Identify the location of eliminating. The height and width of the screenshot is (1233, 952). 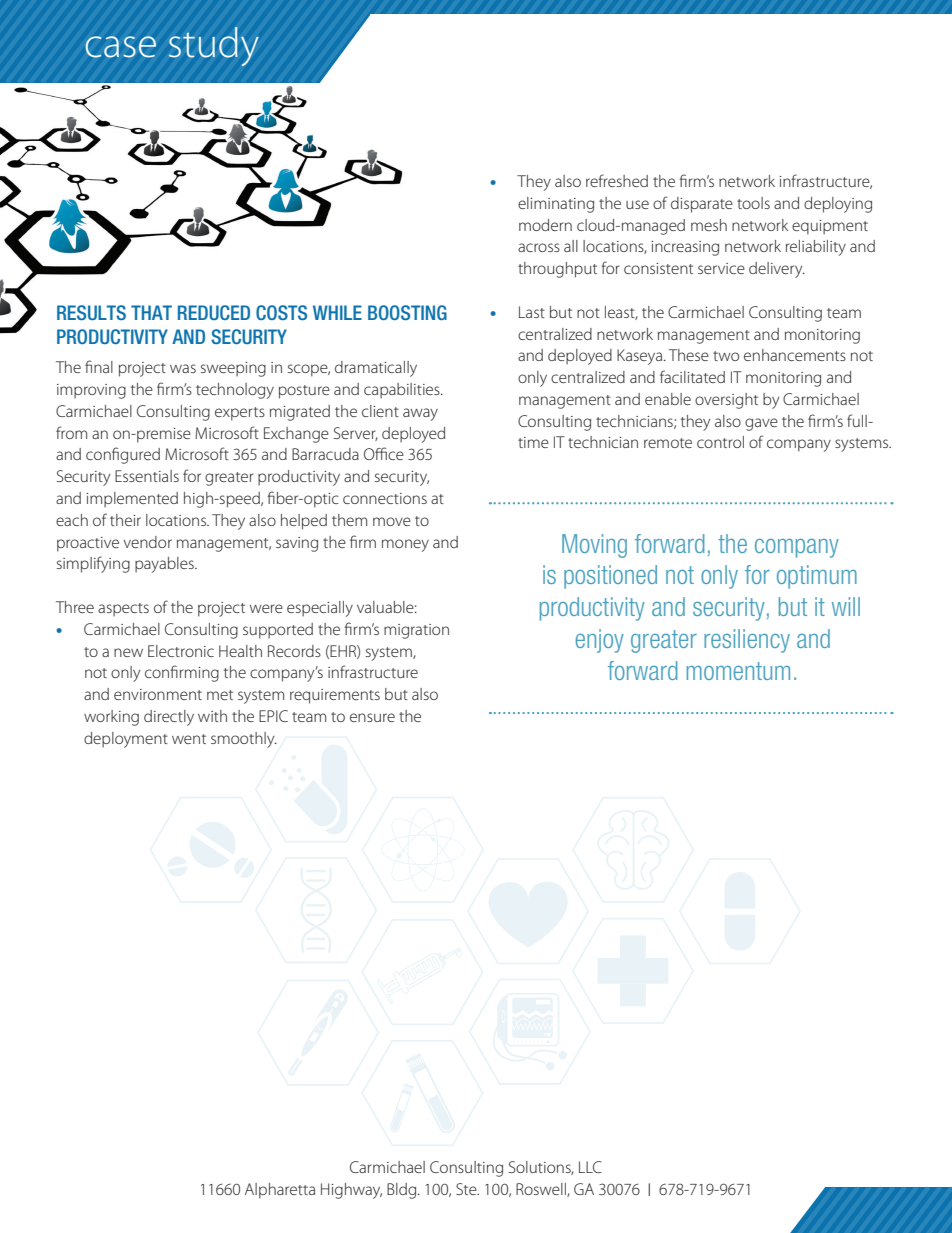
(556, 205).
